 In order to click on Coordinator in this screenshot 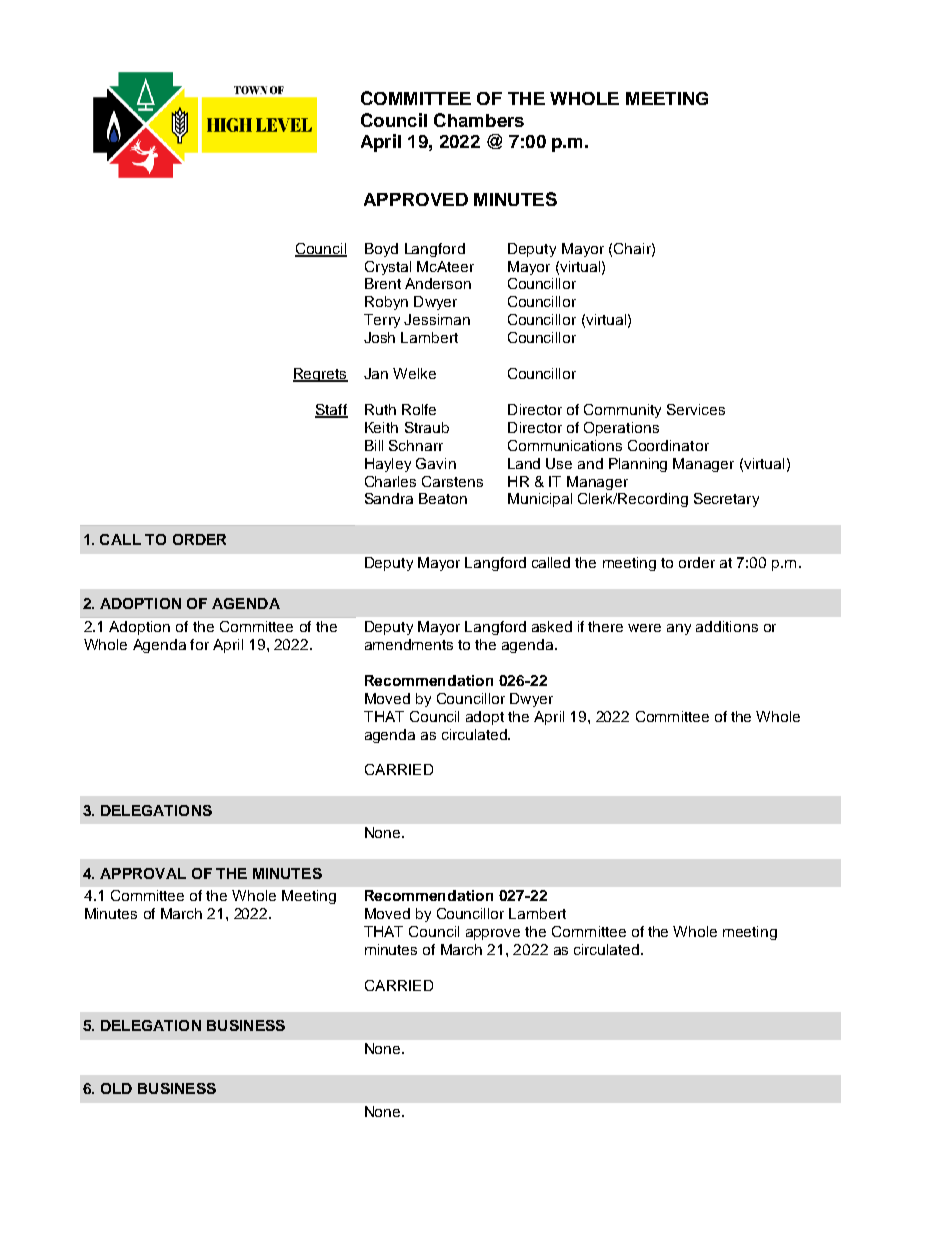, I will do `click(668, 445)`.
